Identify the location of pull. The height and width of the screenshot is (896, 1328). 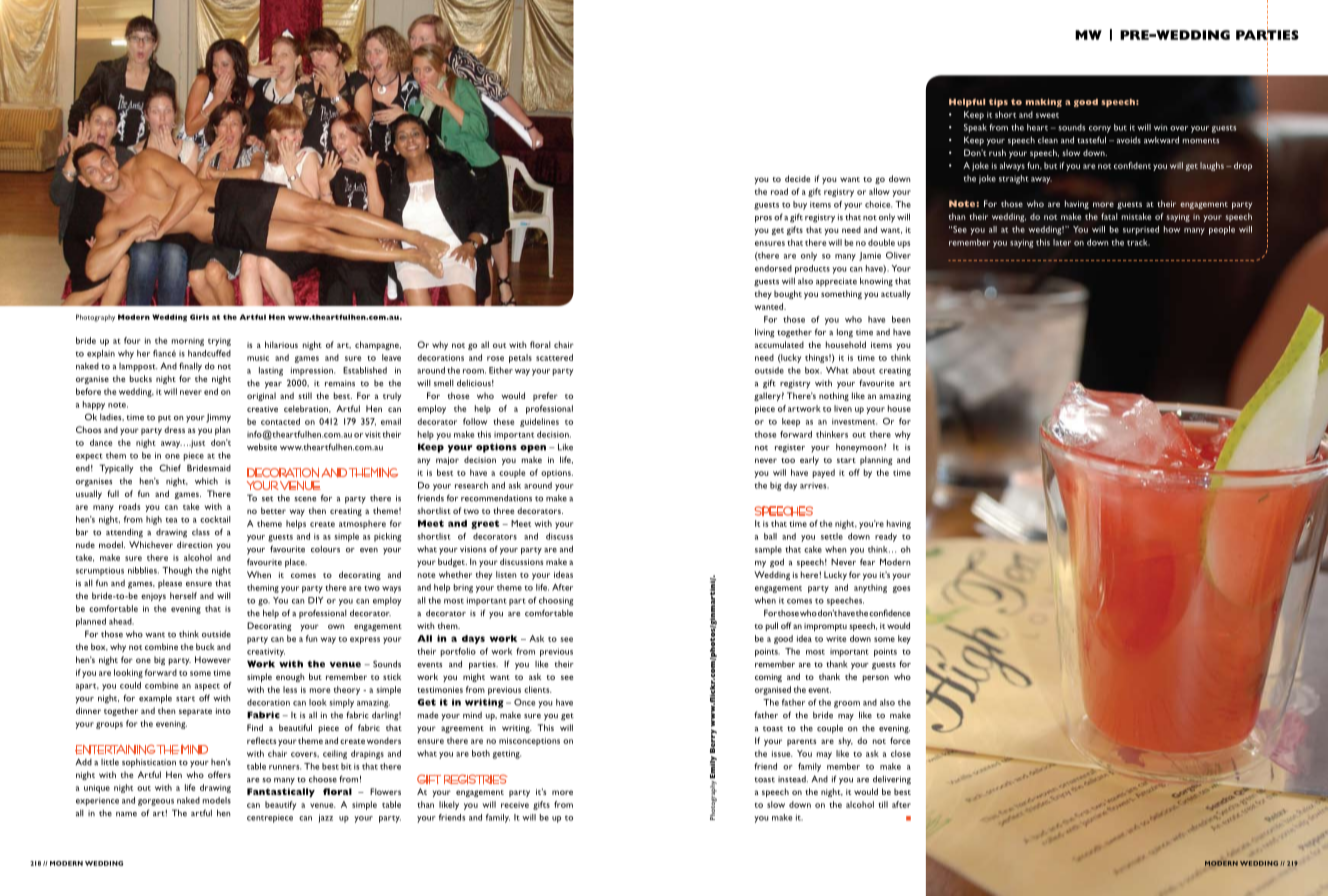
(771, 626).
